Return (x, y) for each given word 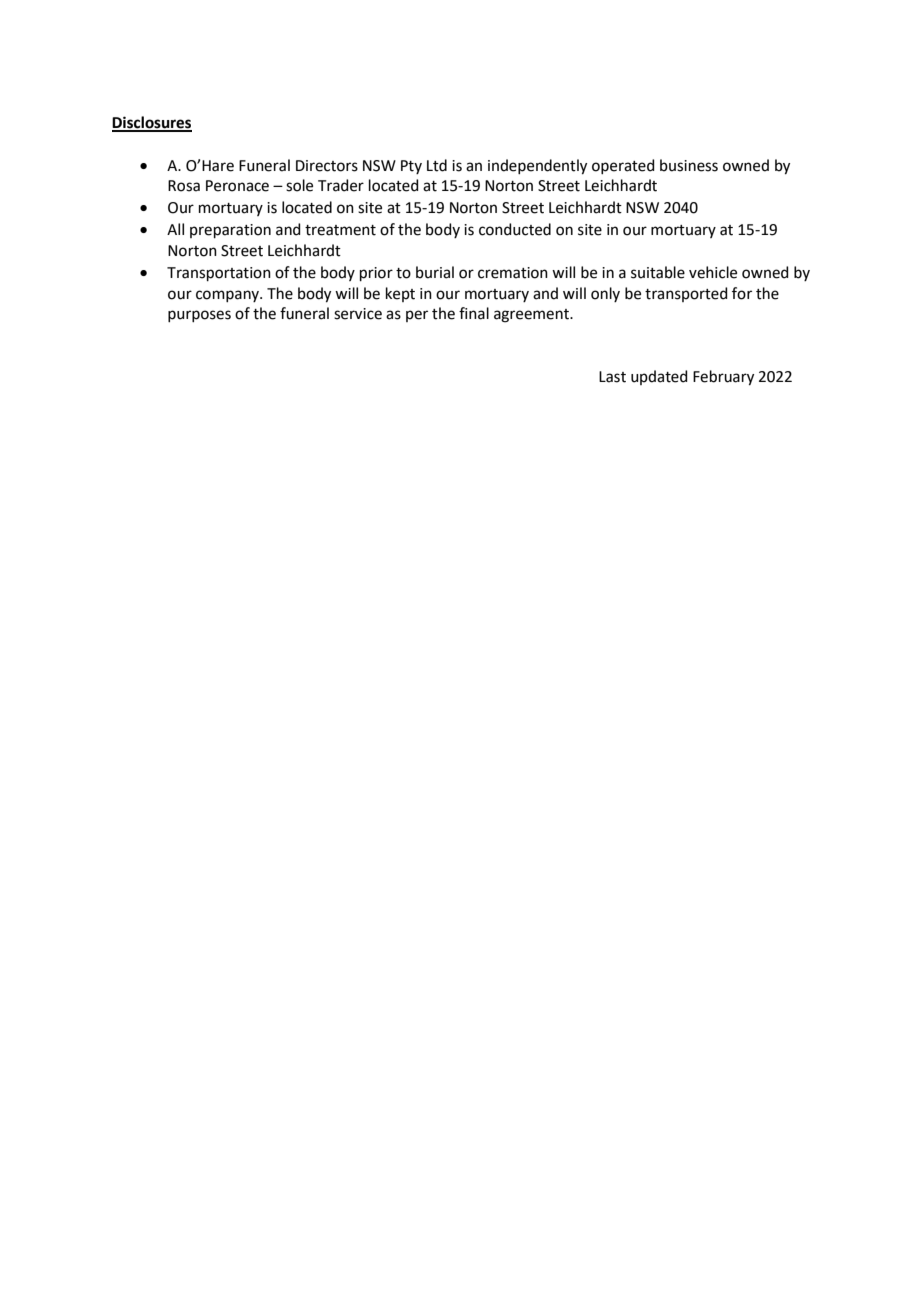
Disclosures (152, 123)
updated (659, 377)
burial (435, 272)
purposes (199, 316)
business (689, 165)
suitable (658, 272)
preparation (230, 231)
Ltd (437, 165)
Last (612, 377)
